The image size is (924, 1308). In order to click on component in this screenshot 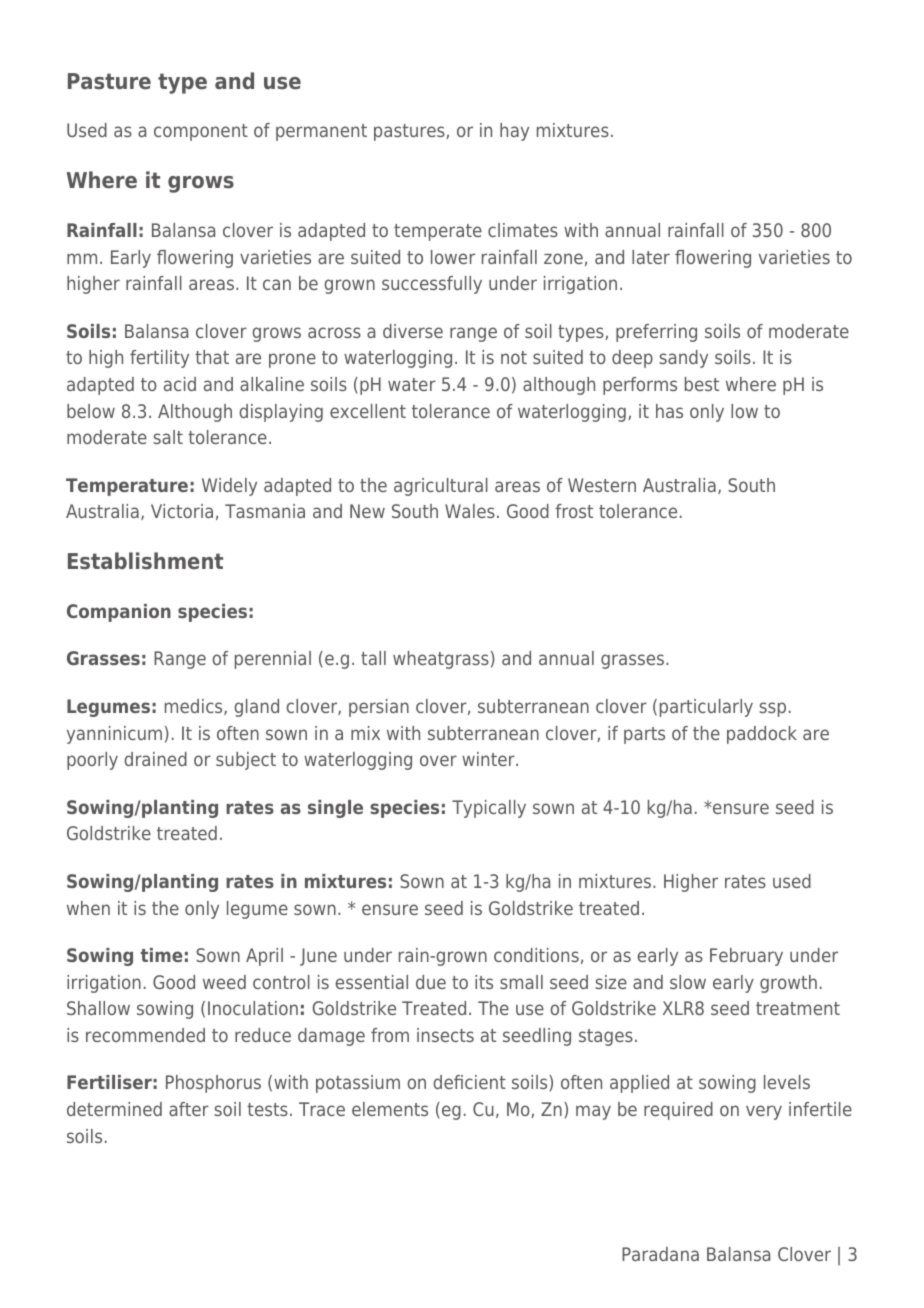, I will do `click(201, 132)`.
